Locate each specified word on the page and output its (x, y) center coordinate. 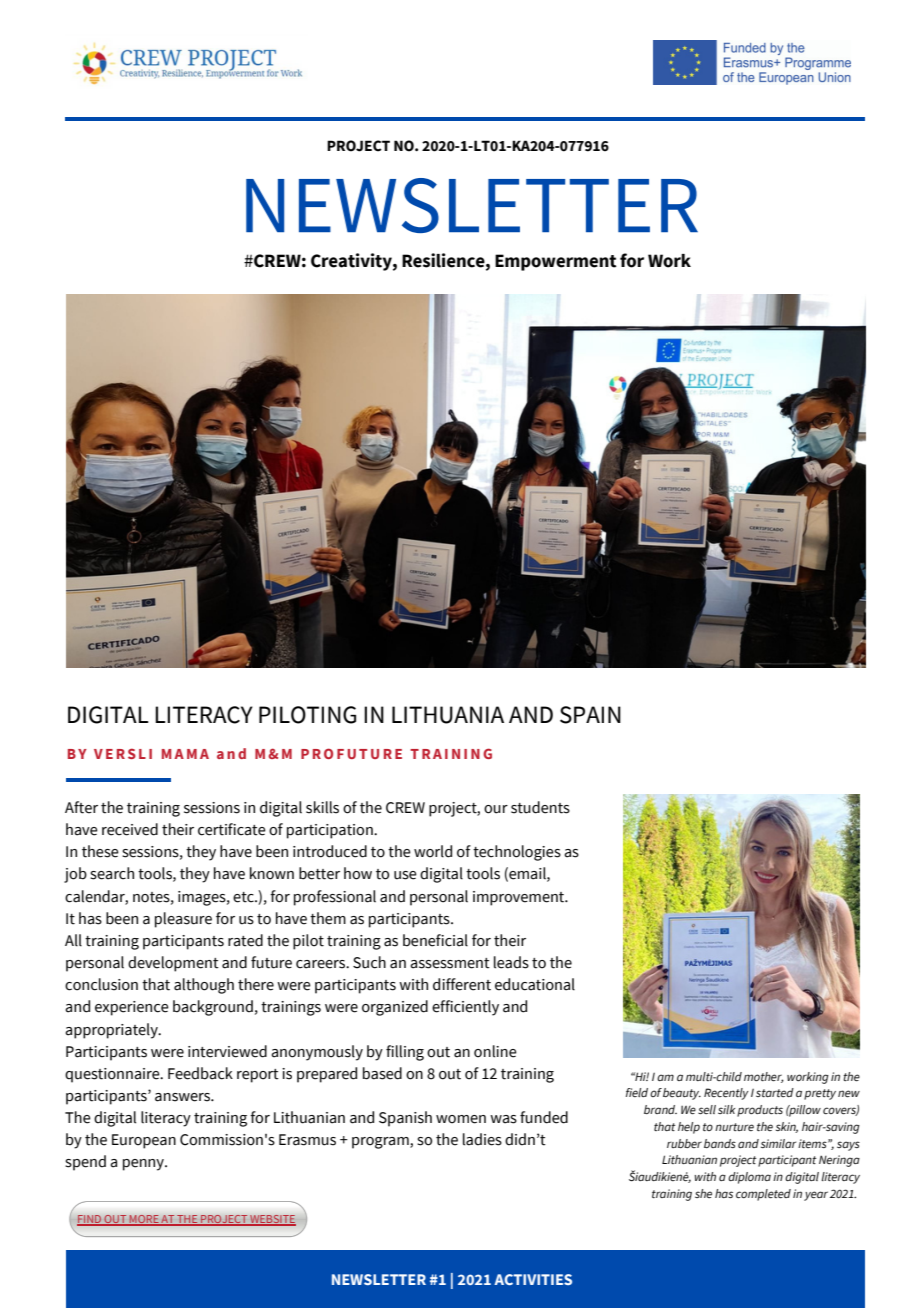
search (112, 873)
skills (322, 807)
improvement (520, 898)
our (496, 809)
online (495, 1051)
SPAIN (590, 715)
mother (764, 1077)
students (540, 807)
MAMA (185, 754)
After (81, 807)
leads (511, 962)
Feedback (200, 1073)
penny (144, 1165)
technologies (517, 853)
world (433, 851)
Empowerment (555, 262)
